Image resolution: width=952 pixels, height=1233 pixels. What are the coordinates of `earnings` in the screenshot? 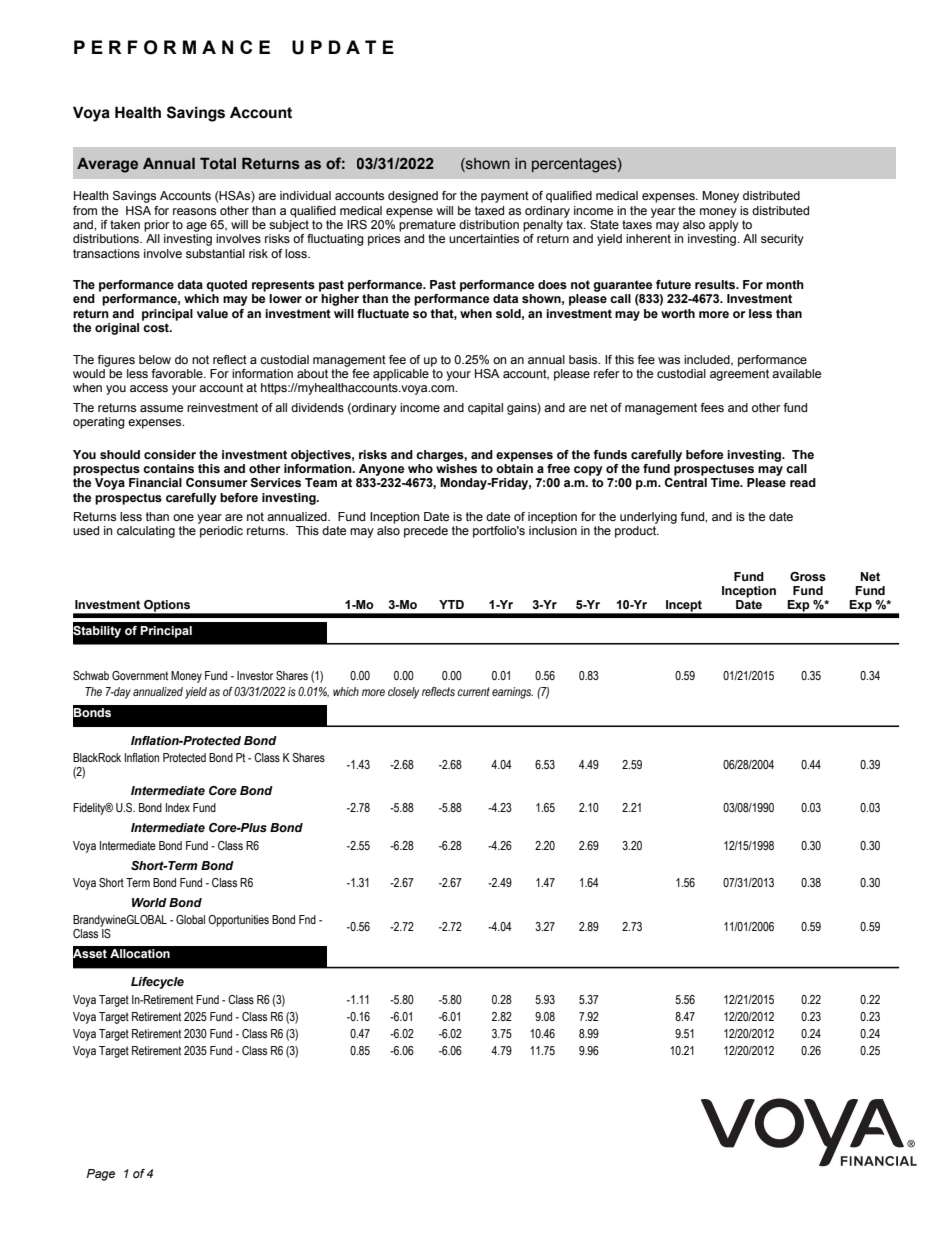 It's located at (512, 693).
